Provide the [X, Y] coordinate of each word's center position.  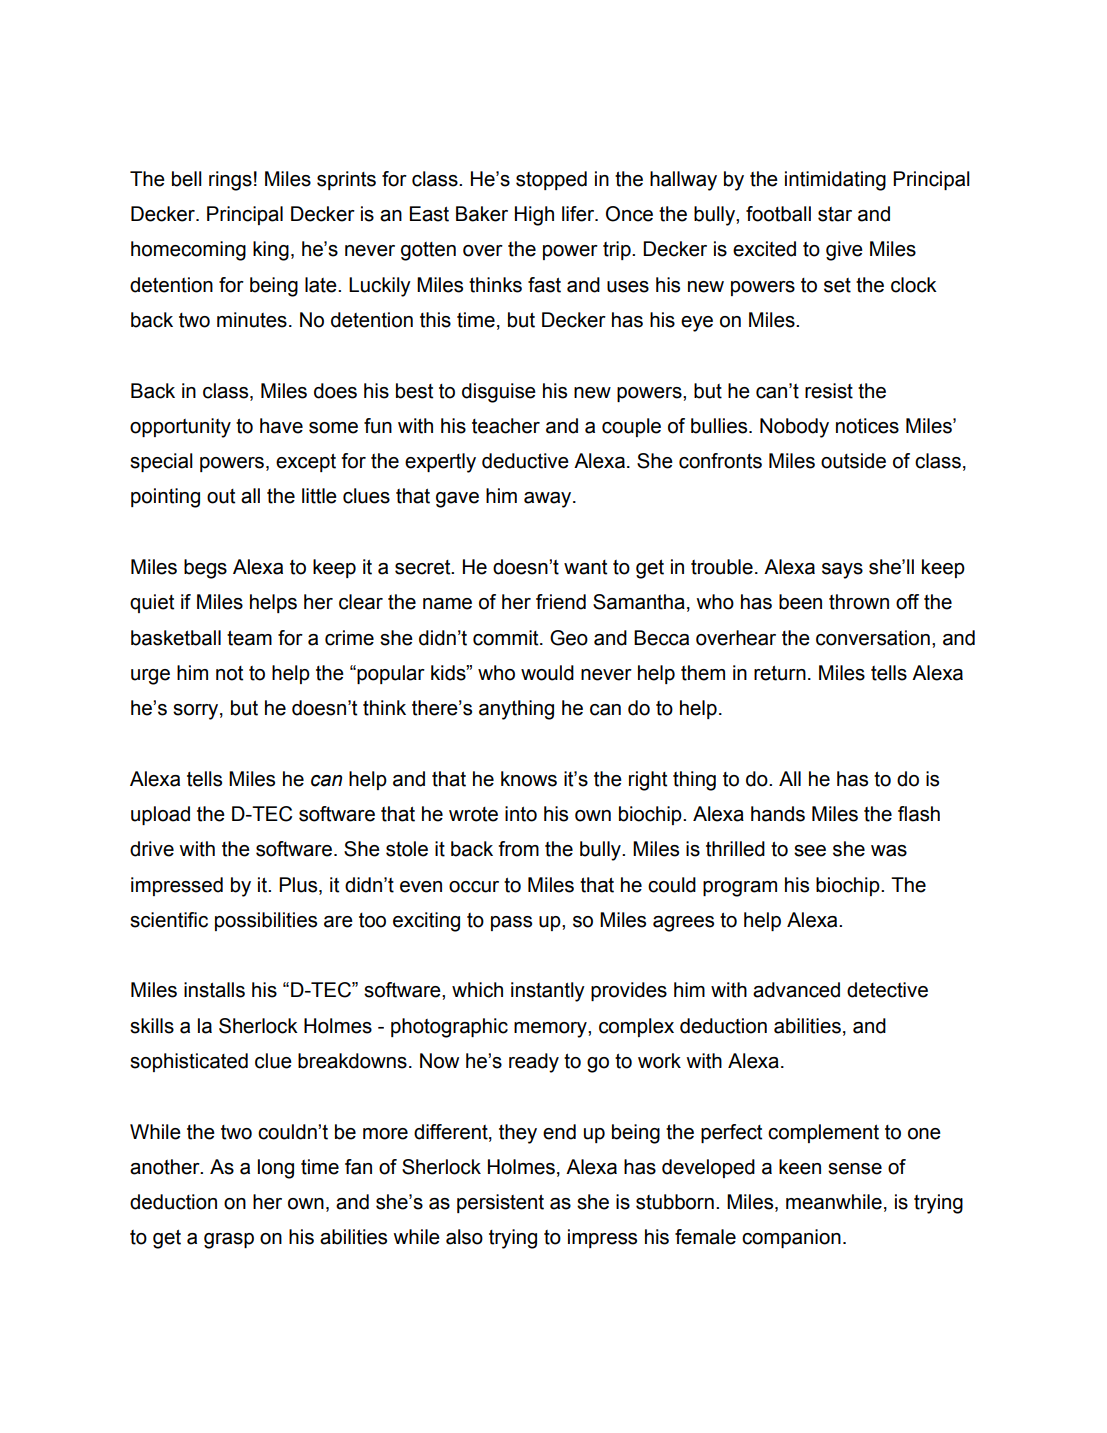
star [835, 214]
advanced [796, 990]
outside [853, 461]
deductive [525, 461]
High [534, 216]
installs [214, 990]
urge [150, 677]
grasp [229, 1241]
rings [230, 181]
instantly [548, 992]
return [780, 673]
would [547, 673]
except [306, 462]
